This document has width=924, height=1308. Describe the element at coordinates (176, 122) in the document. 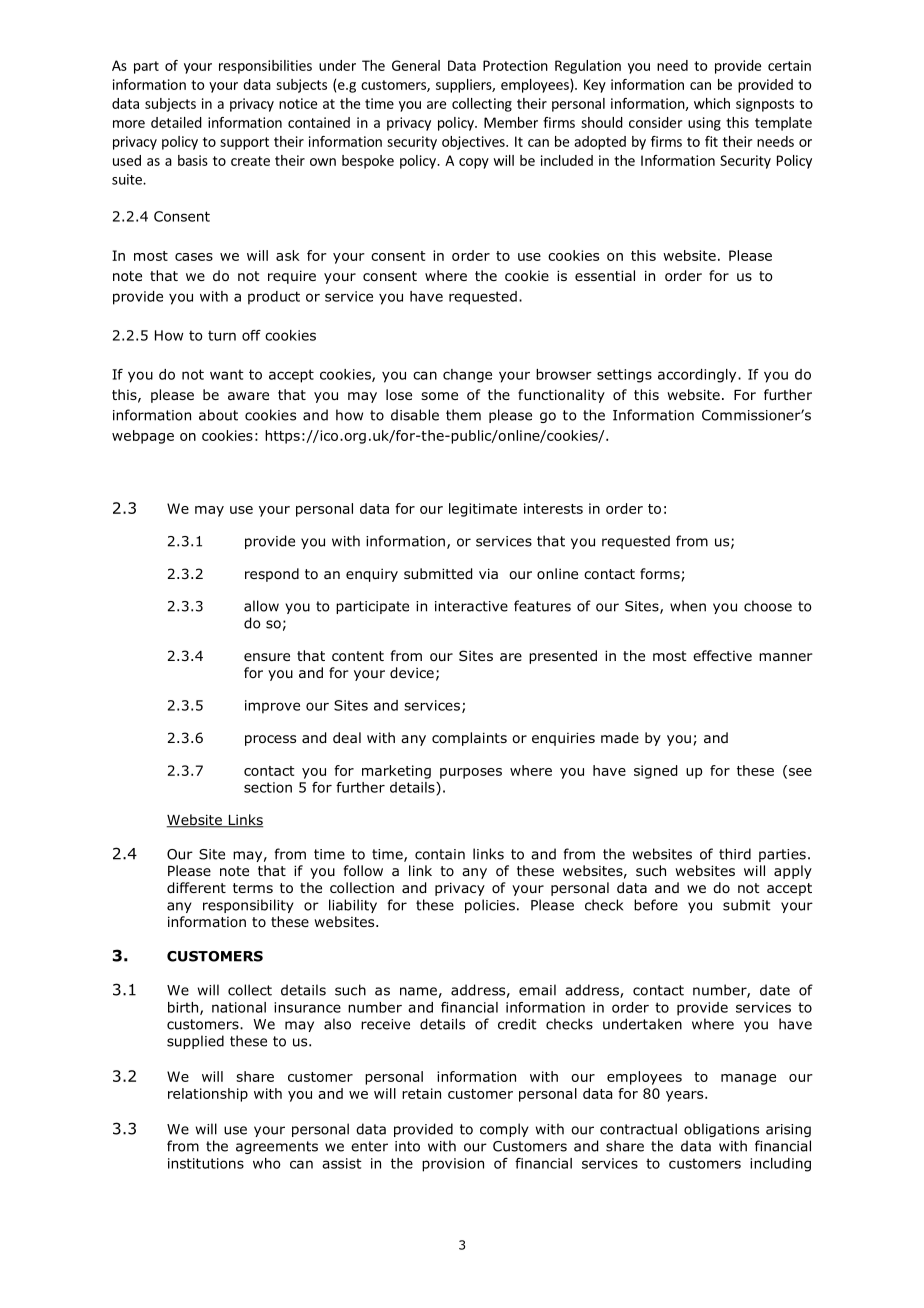

I see `detailed` at that location.
